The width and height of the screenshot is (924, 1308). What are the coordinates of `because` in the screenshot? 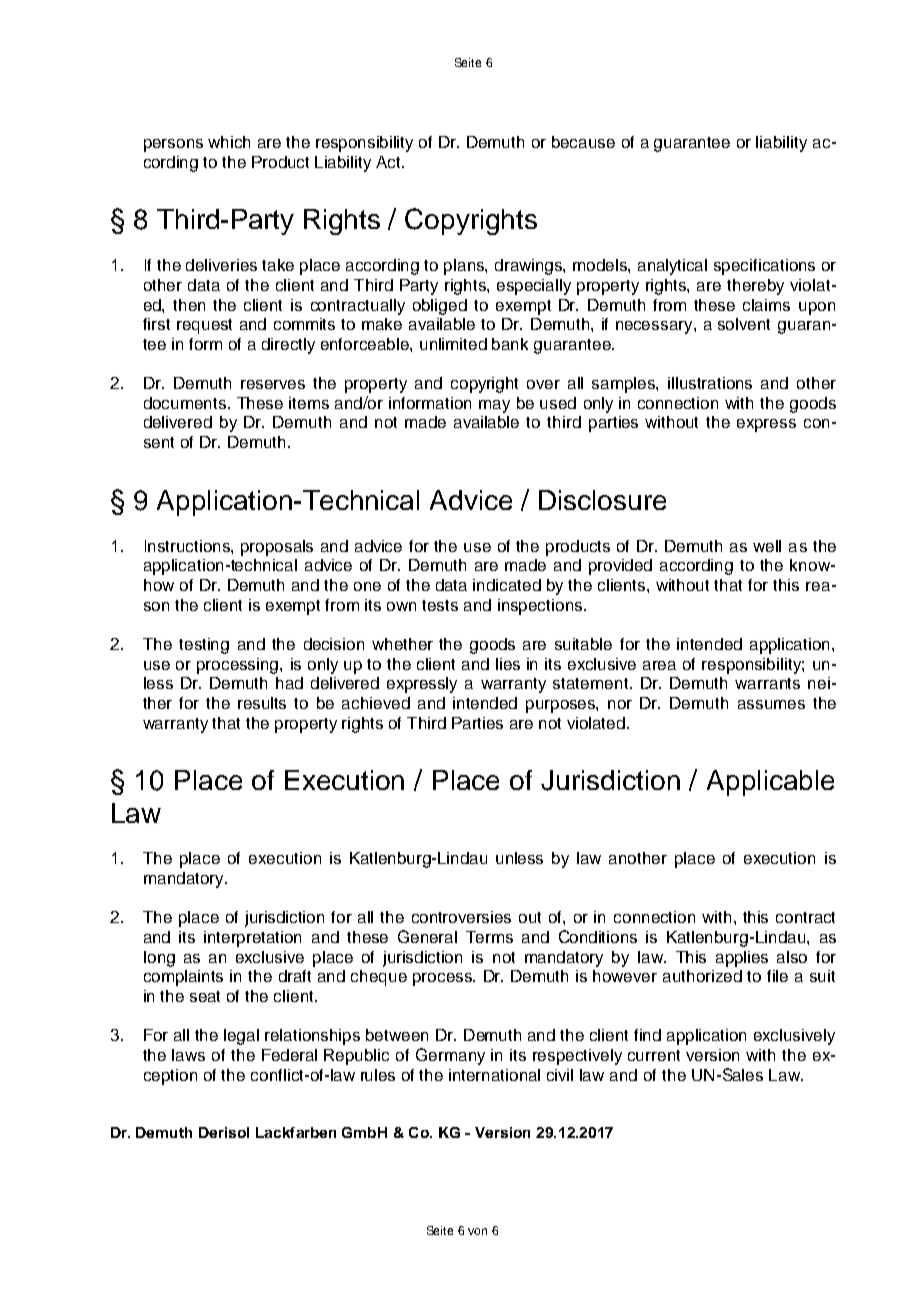 It's located at (583, 142).
